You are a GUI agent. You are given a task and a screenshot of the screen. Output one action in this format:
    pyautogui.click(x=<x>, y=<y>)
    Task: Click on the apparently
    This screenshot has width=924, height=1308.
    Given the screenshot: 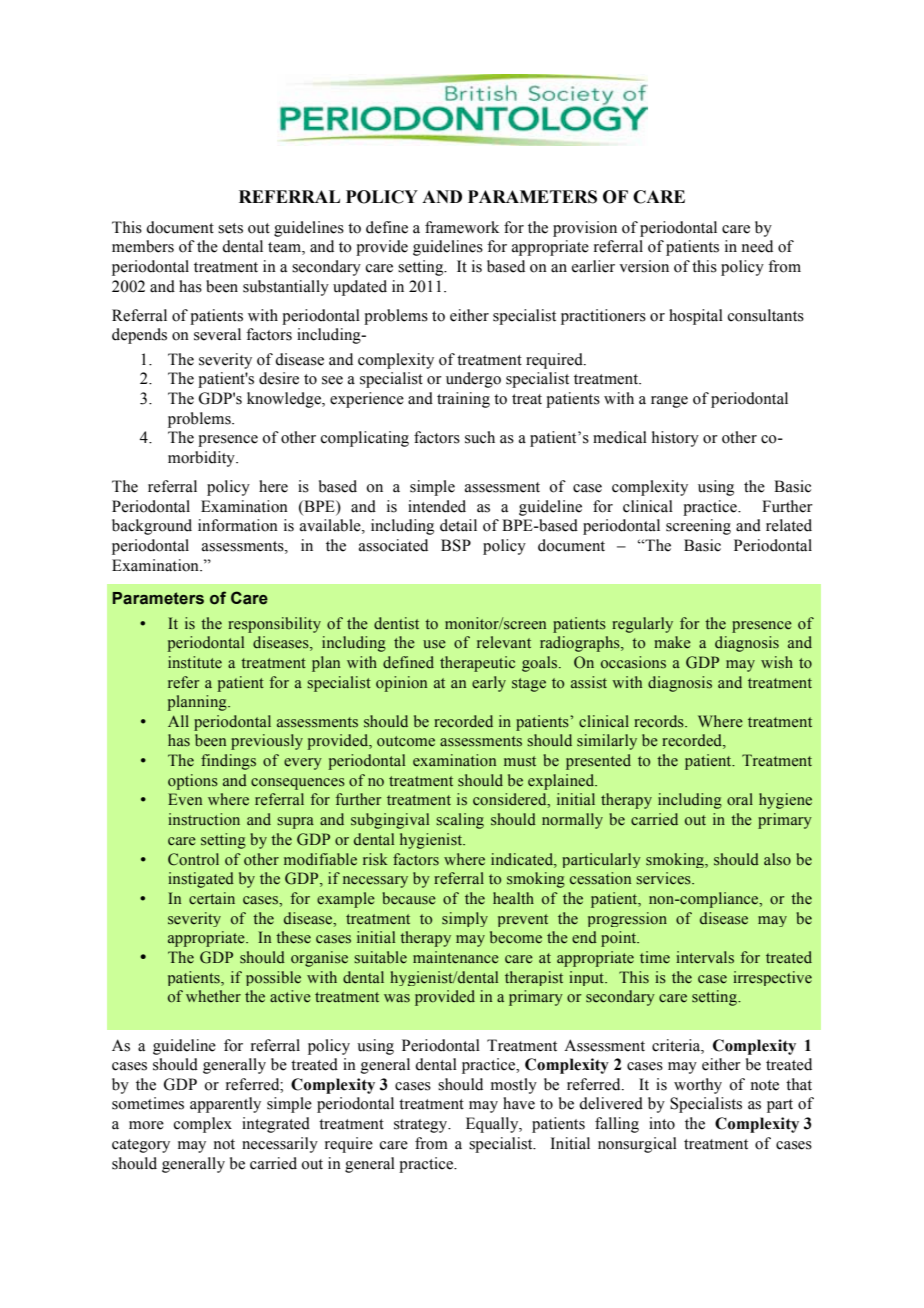 What is the action you would take?
    pyautogui.click(x=225, y=1105)
